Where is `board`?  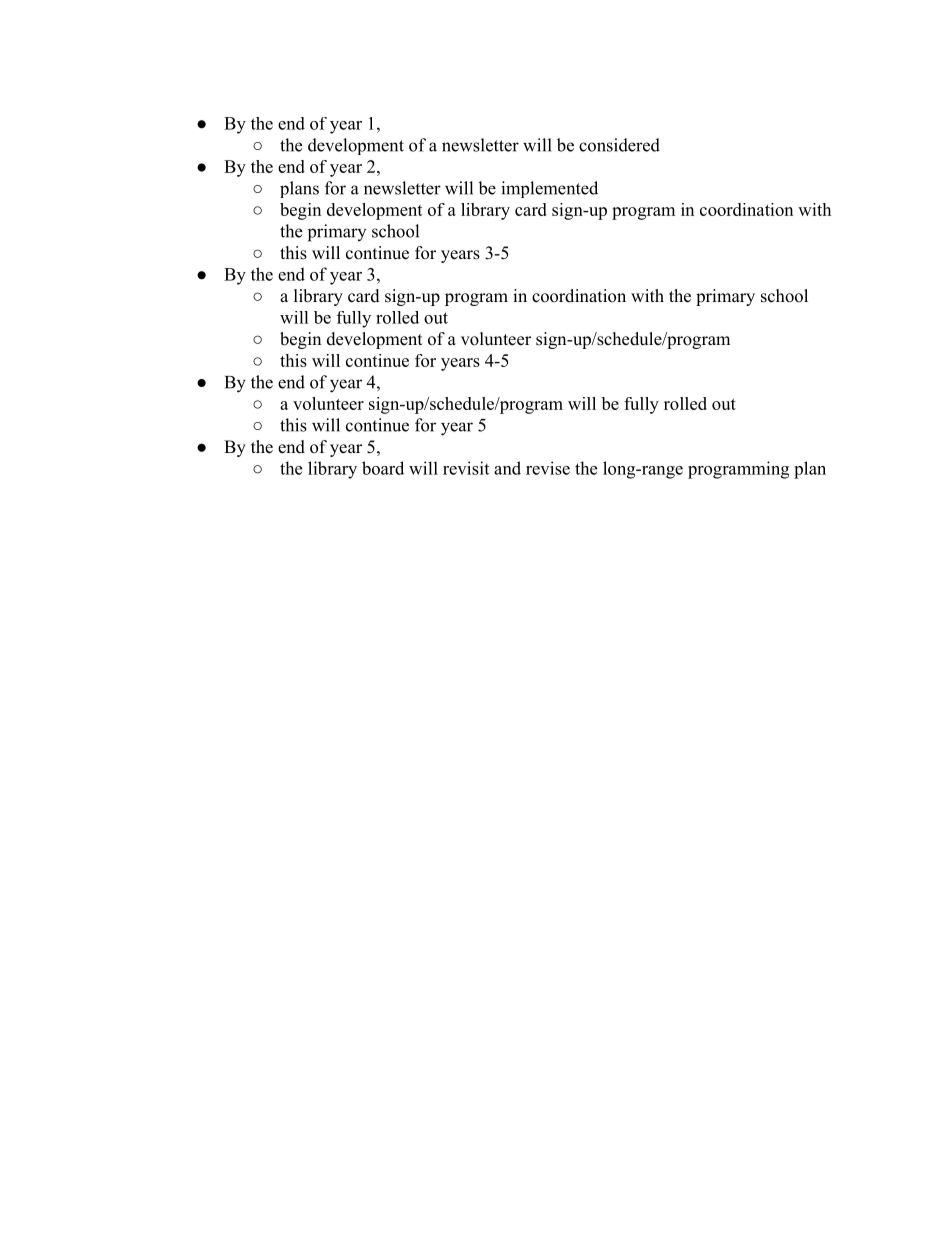 board is located at coordinates (383, 468).
